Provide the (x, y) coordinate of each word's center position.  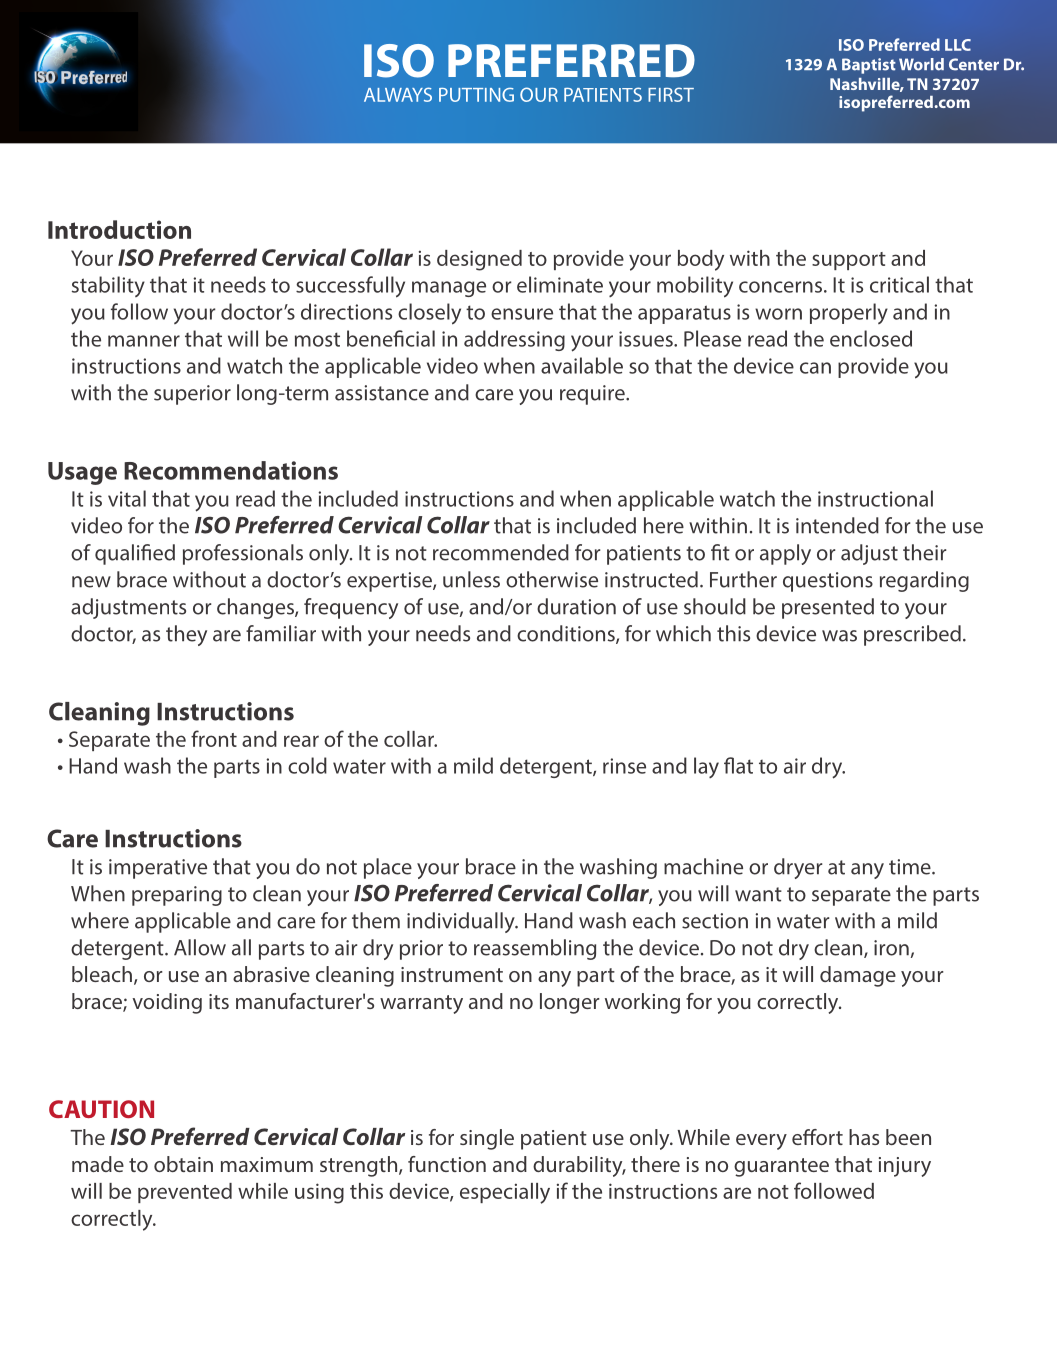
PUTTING (476, 95)
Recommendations (231, 470)
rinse (624, 766)
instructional (875, 498)
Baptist (869, 66)
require (593, 395)
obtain (183, 1164)
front (214, 738)
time (911, 867)
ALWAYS (398, 94)
